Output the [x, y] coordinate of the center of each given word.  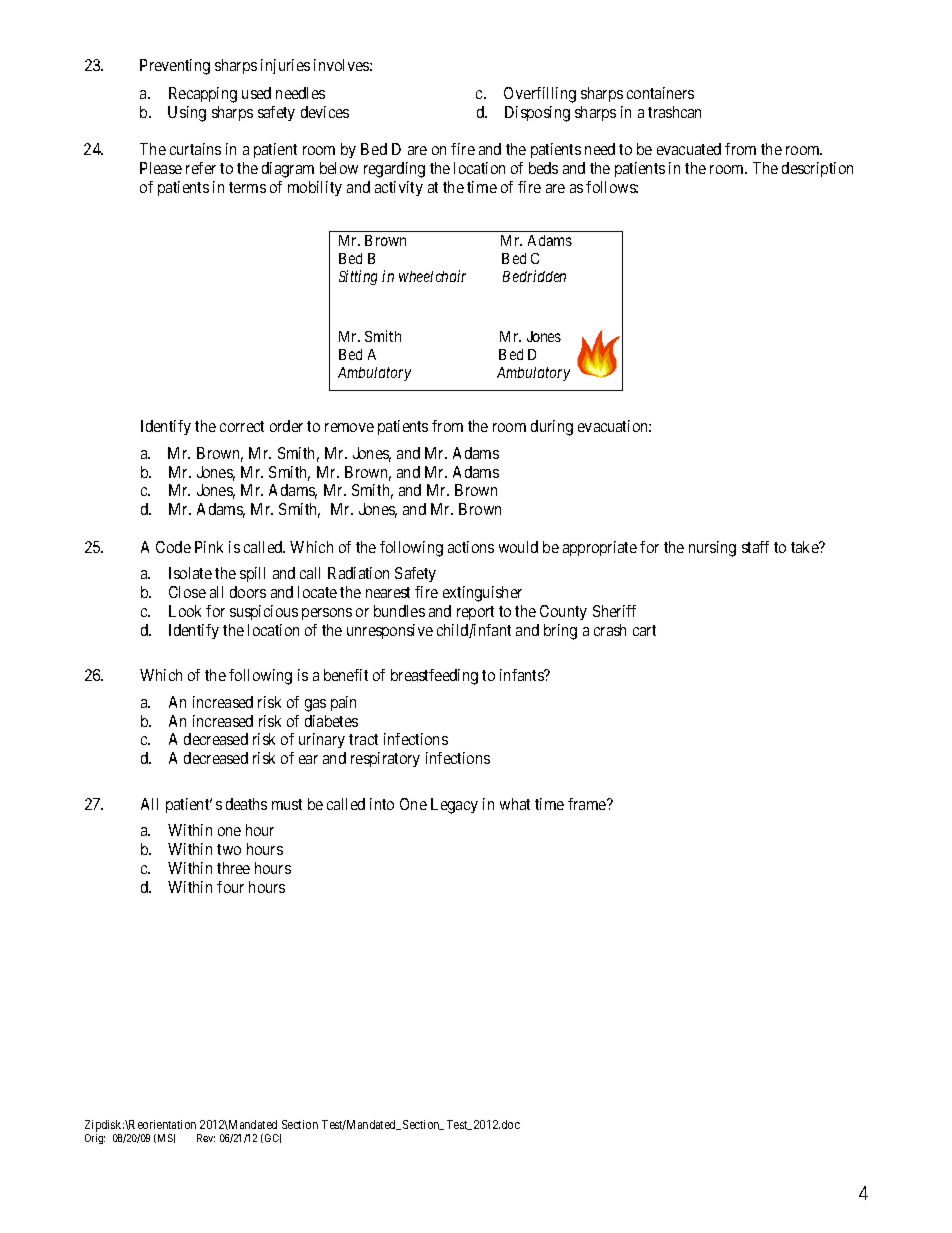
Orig [95, 1139]
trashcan [674, 112]
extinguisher [482, 594]
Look [185, 611]
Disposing [537, 114]
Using [187, 114]
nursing [712, 549]
